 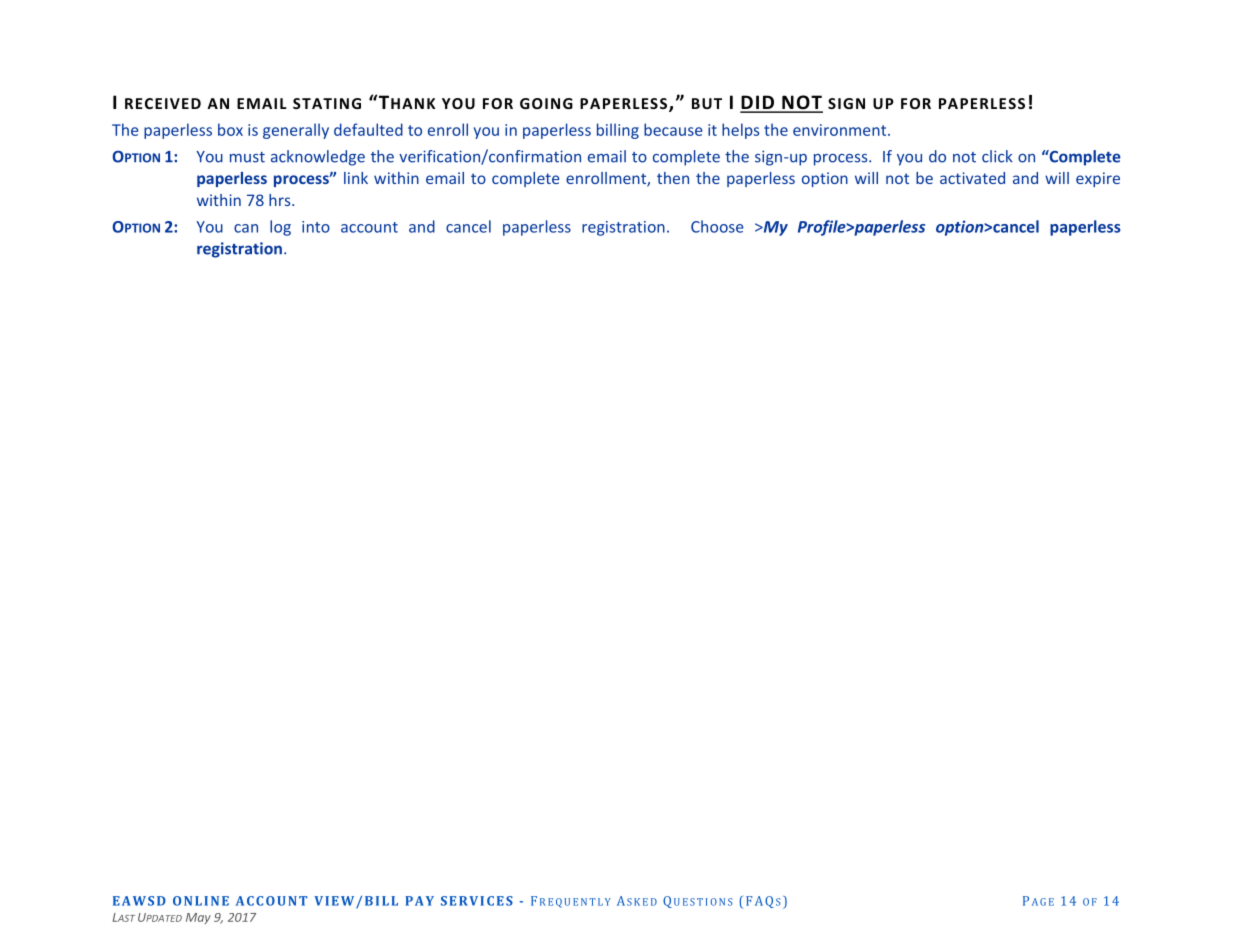 I want to click on generally, so click(x=296, y=131).
